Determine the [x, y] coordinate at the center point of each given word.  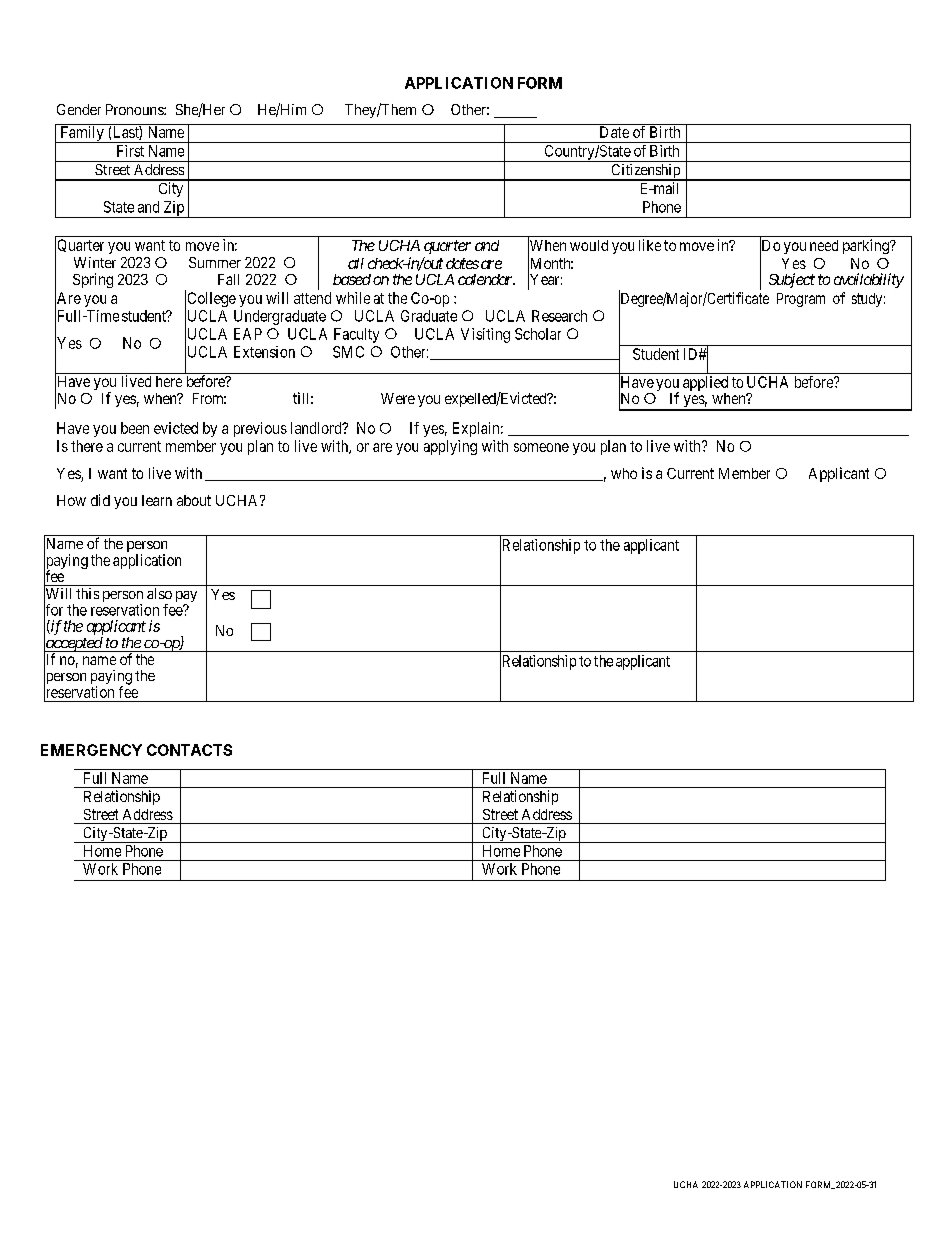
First [130, 151]
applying [450, 447]
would [589, 245]
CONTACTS [189, 750]
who [624, 473]
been [135, 428]
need [824, 245]
